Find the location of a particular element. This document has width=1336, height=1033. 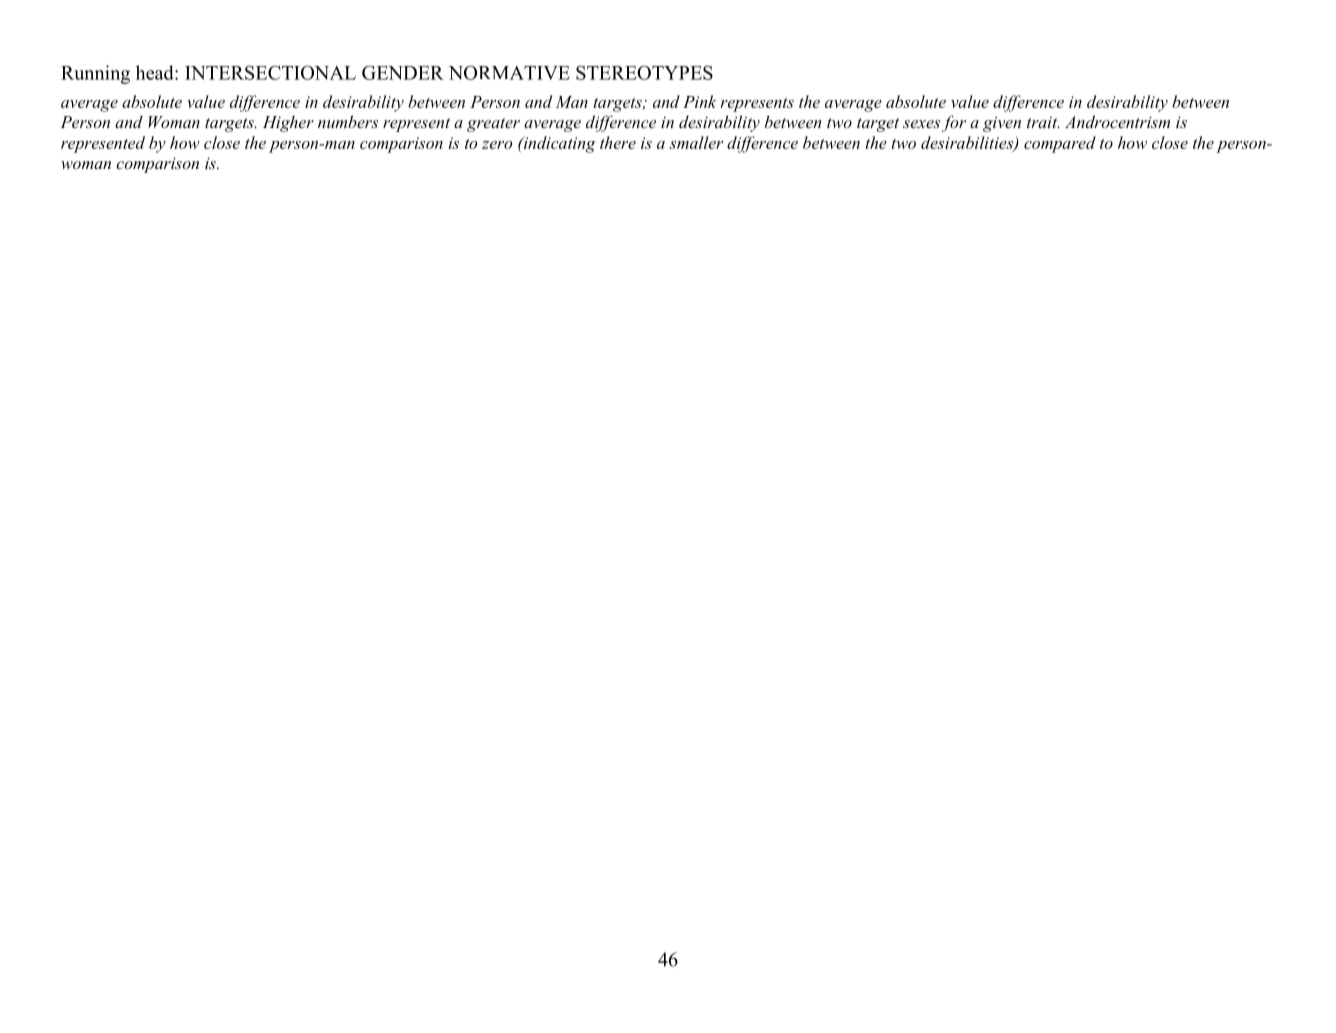

Higher is located at coordinates (288, 123).
